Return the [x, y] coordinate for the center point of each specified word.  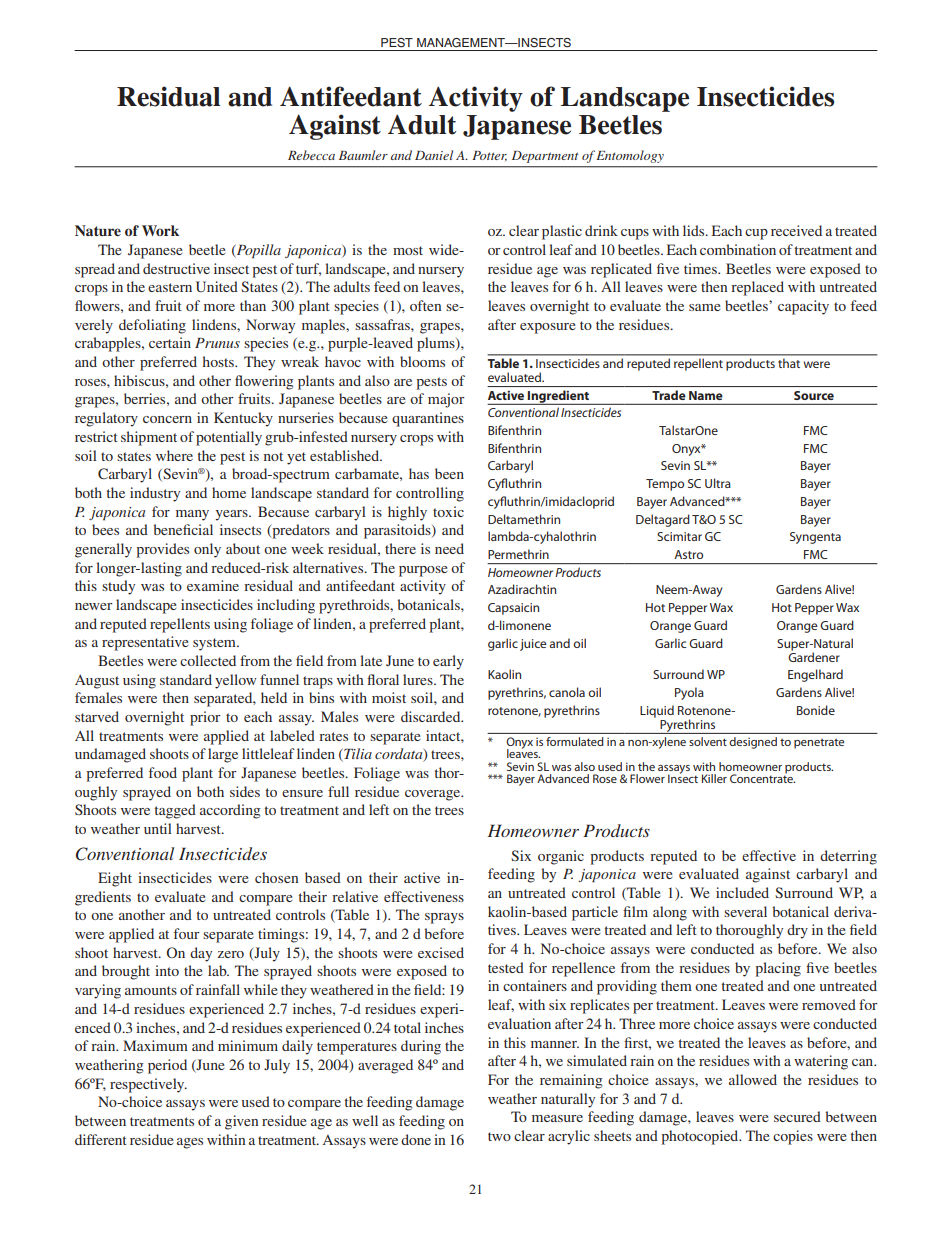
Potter [489, 156]
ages [190, 1143]
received [796, 230]
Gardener [814, 656]
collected [208, 660]
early [448, 662]
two [499, 1136]
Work [160, 230]
